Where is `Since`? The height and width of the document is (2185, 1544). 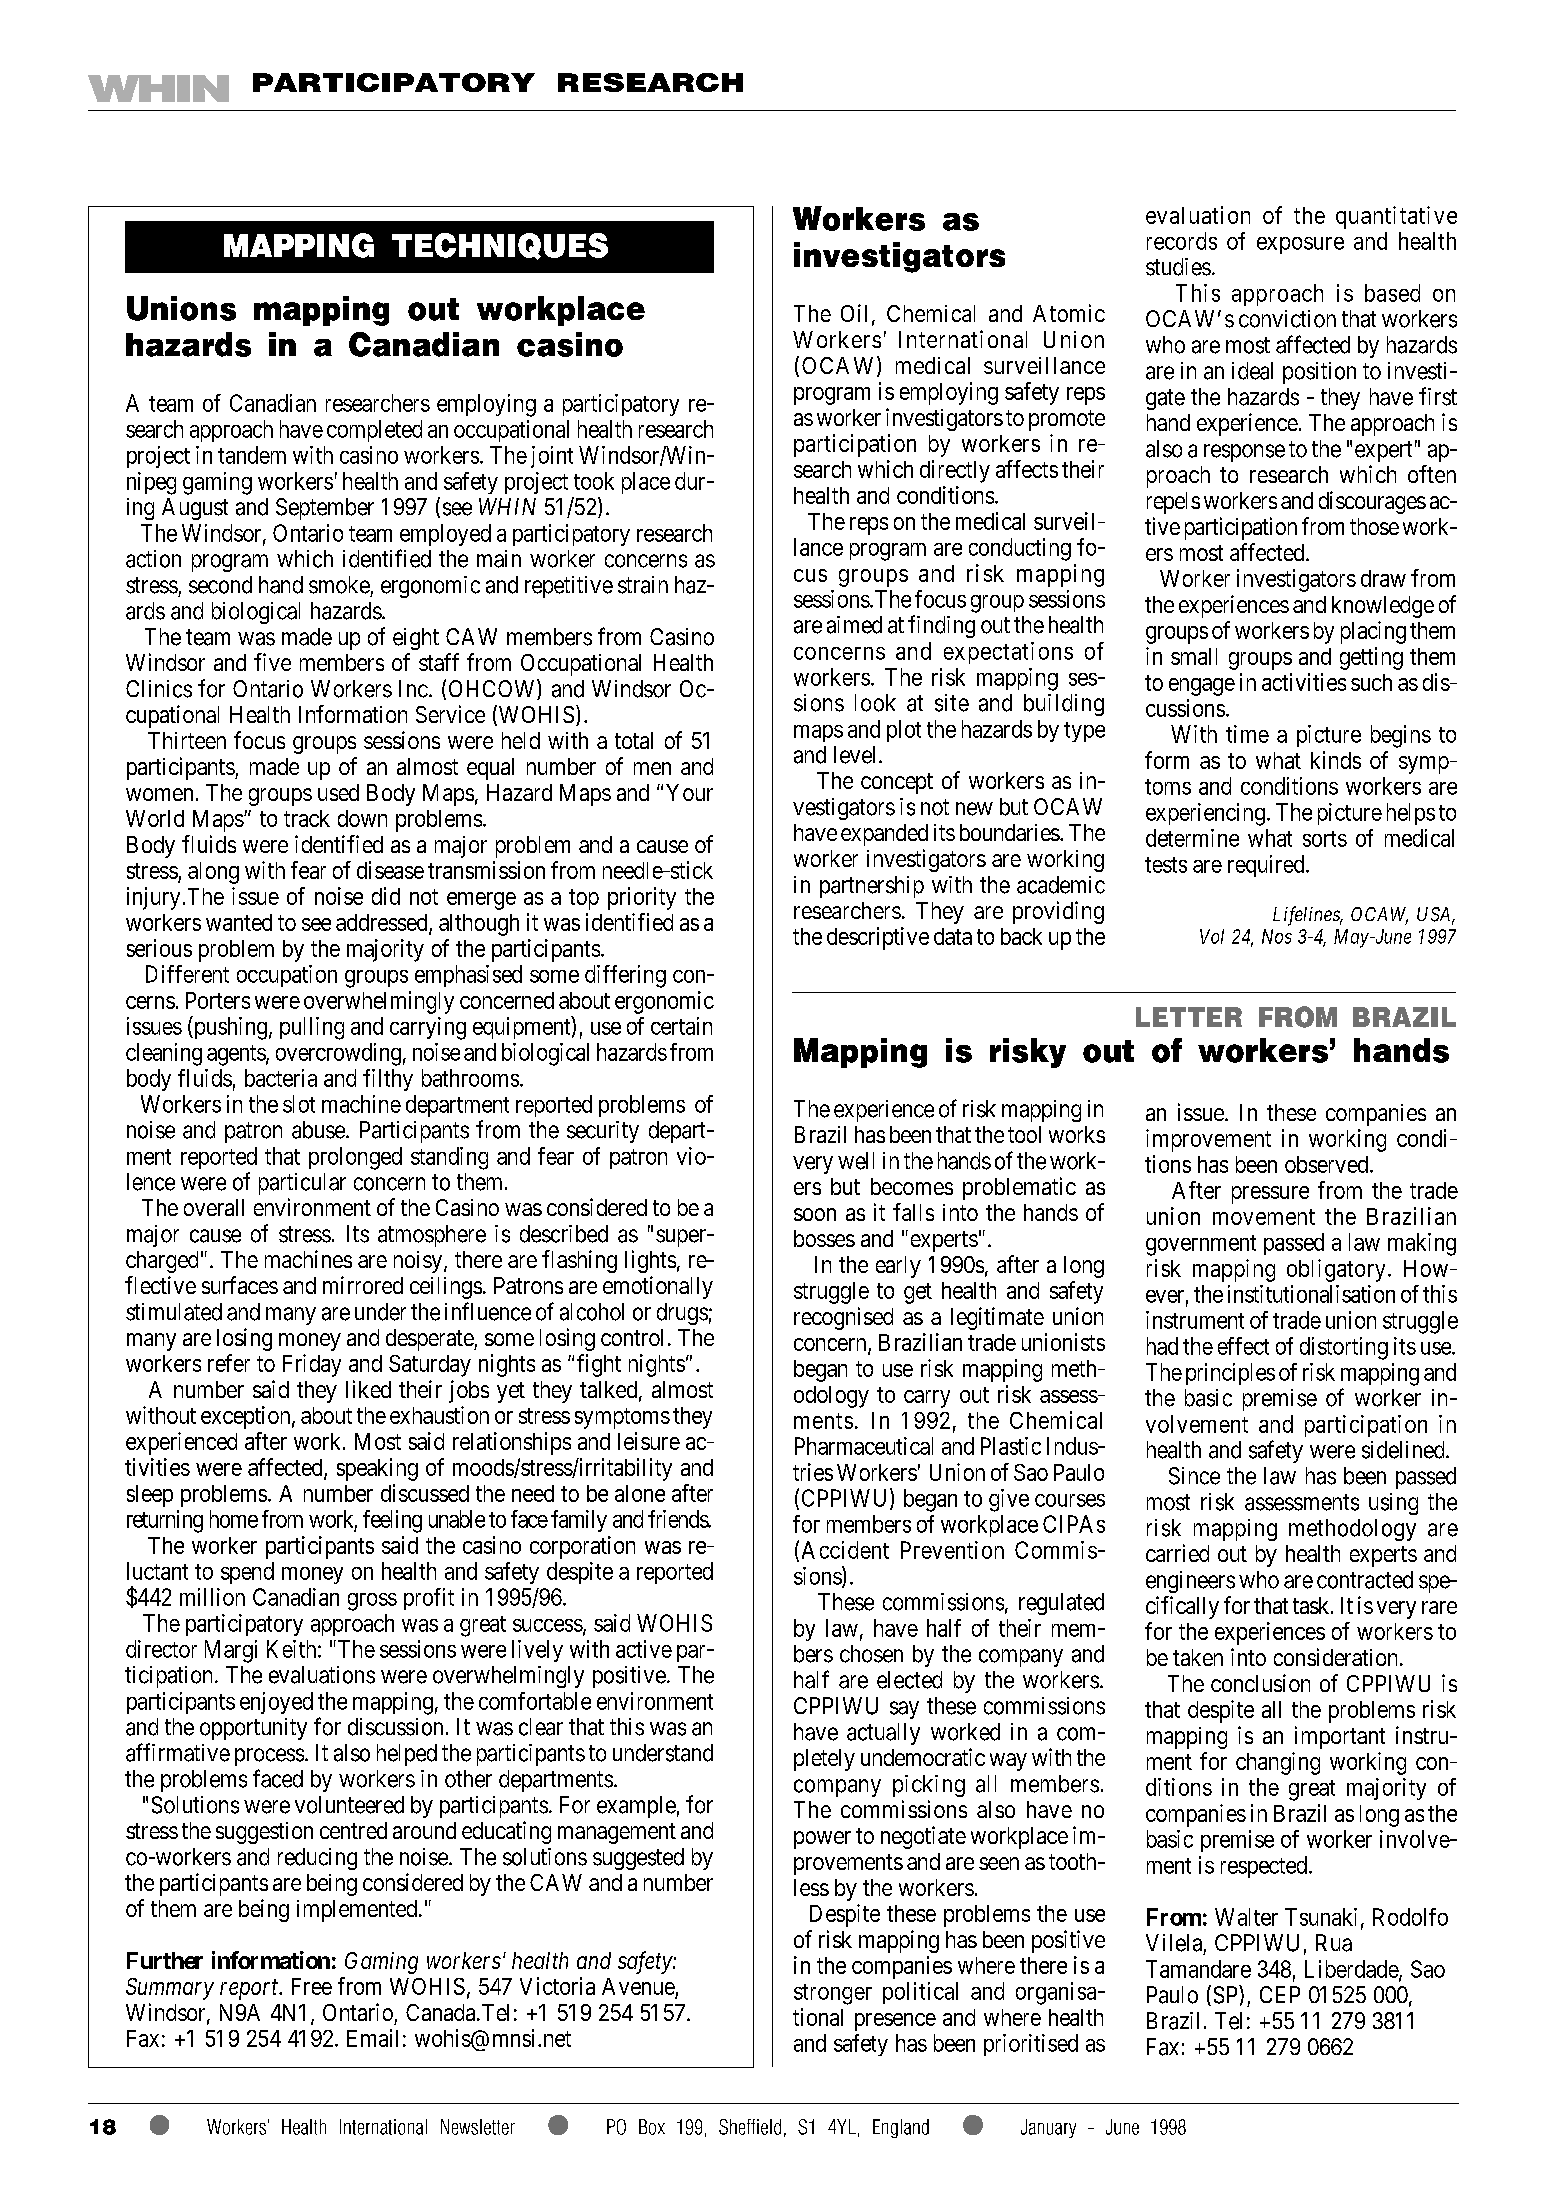 Since is located at coordinates (1194, 1476).
